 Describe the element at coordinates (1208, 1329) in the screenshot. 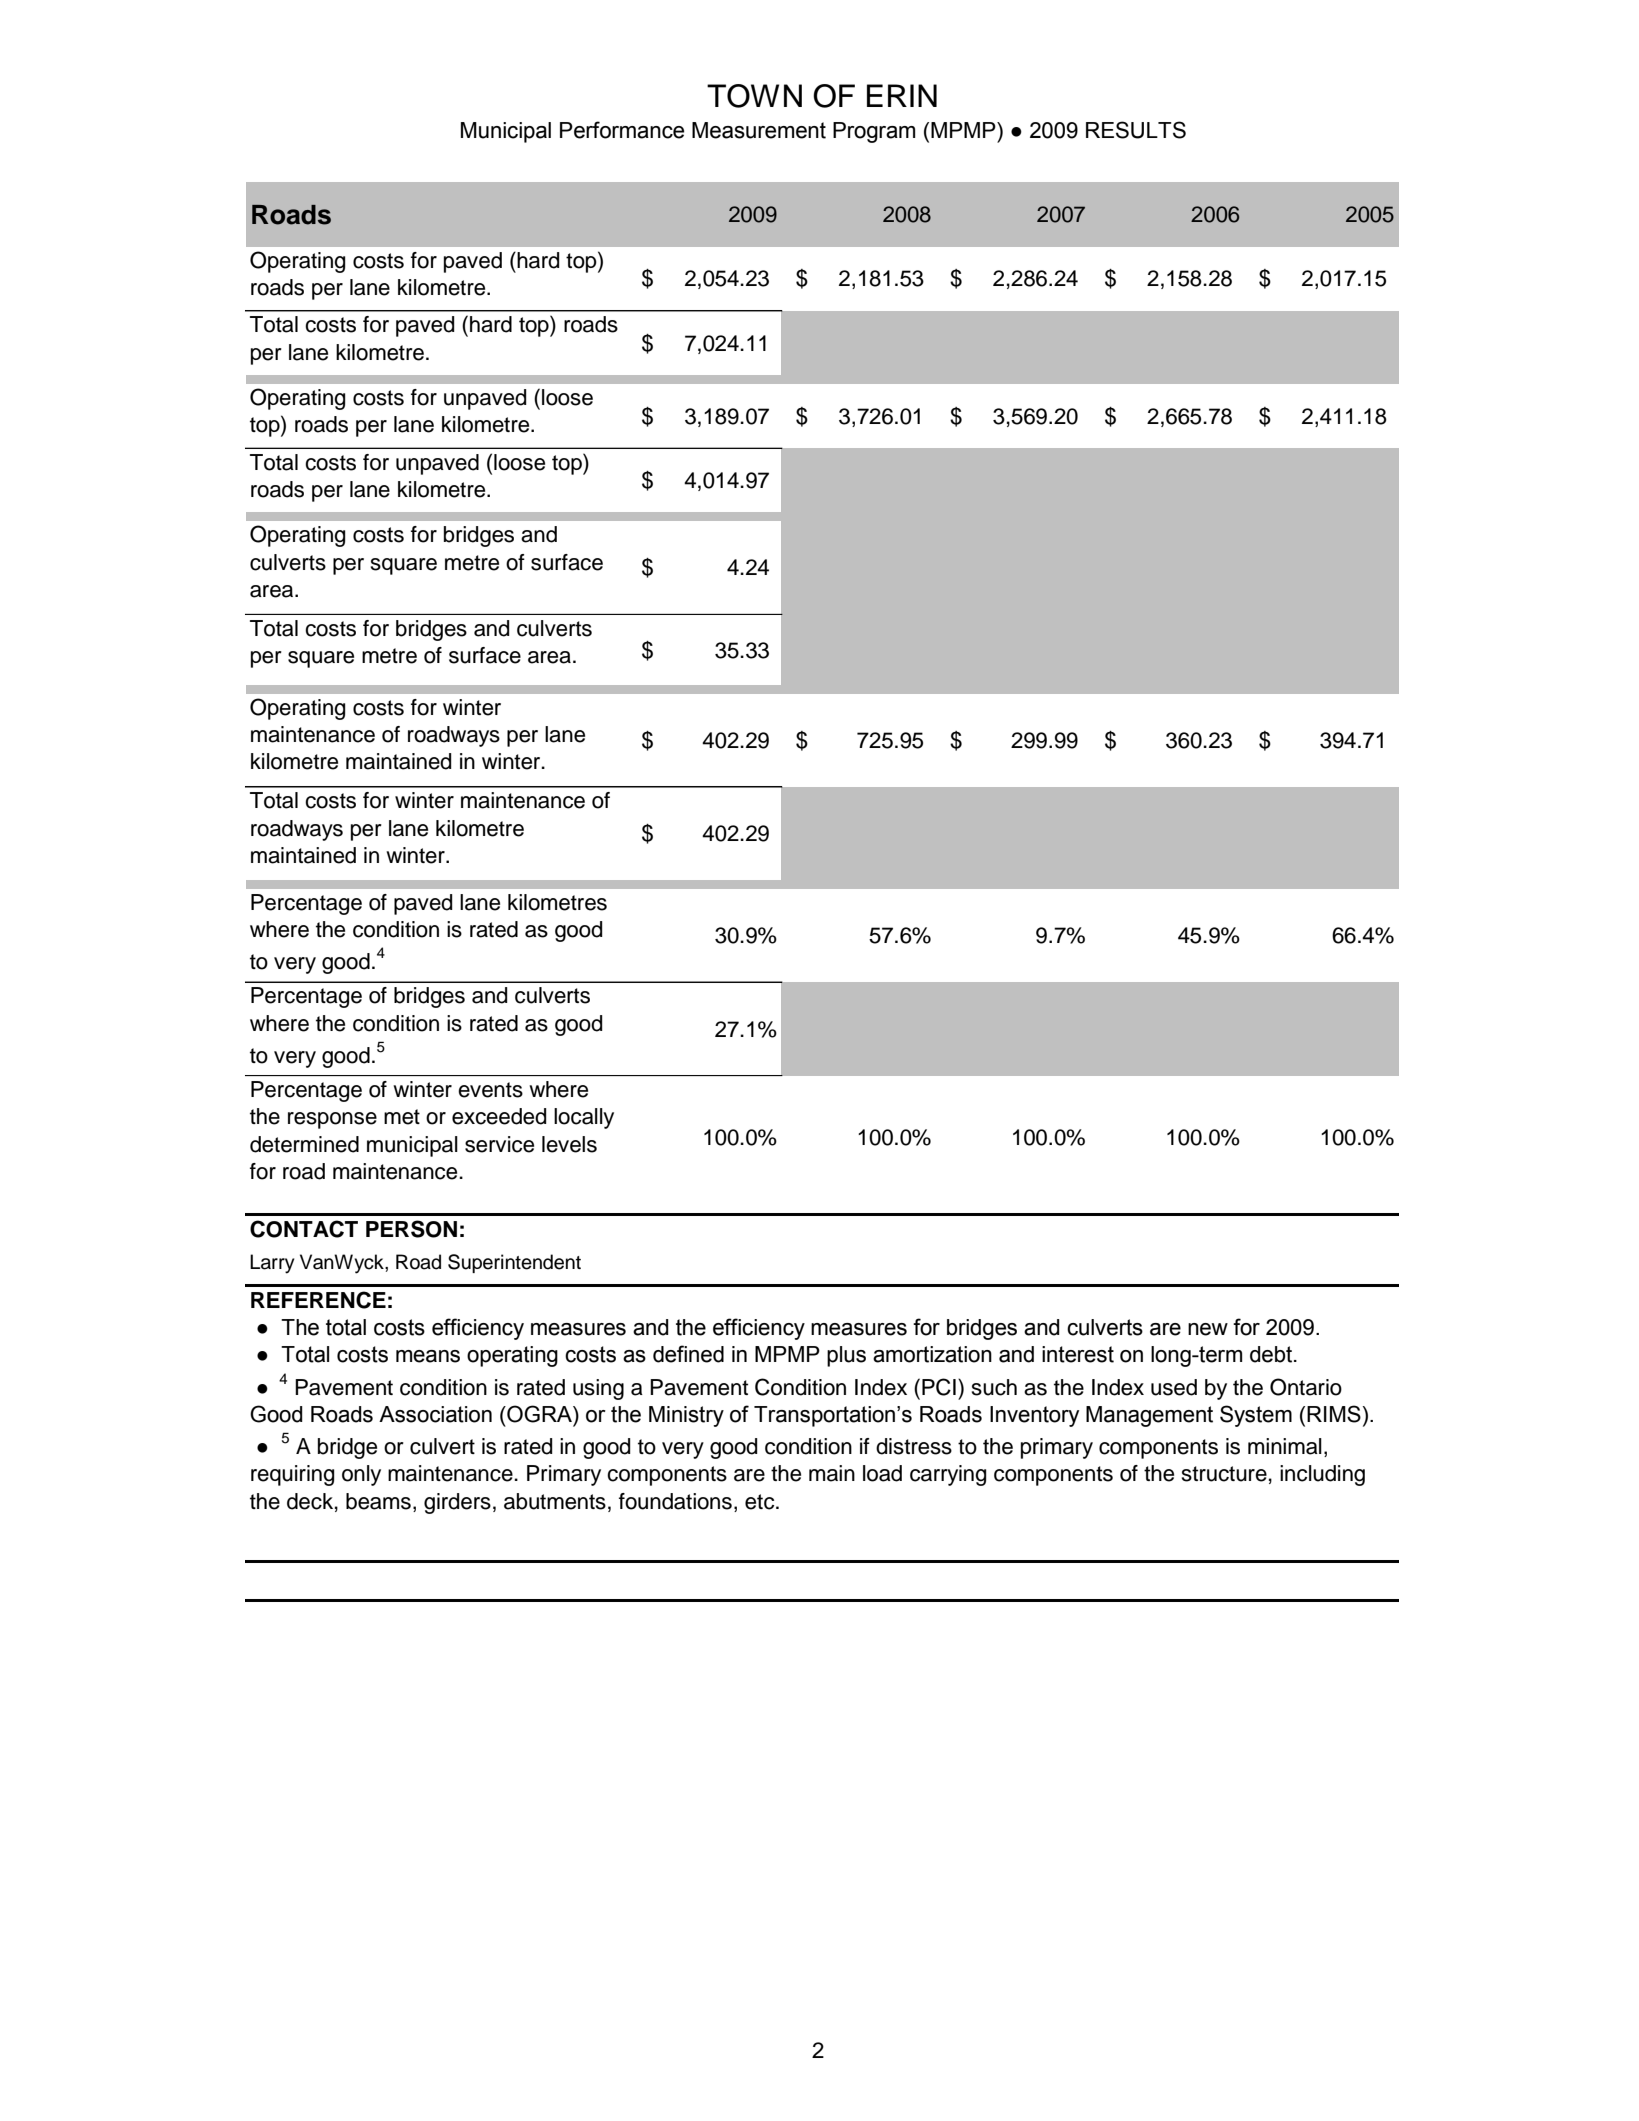

I see `new` at that location.
